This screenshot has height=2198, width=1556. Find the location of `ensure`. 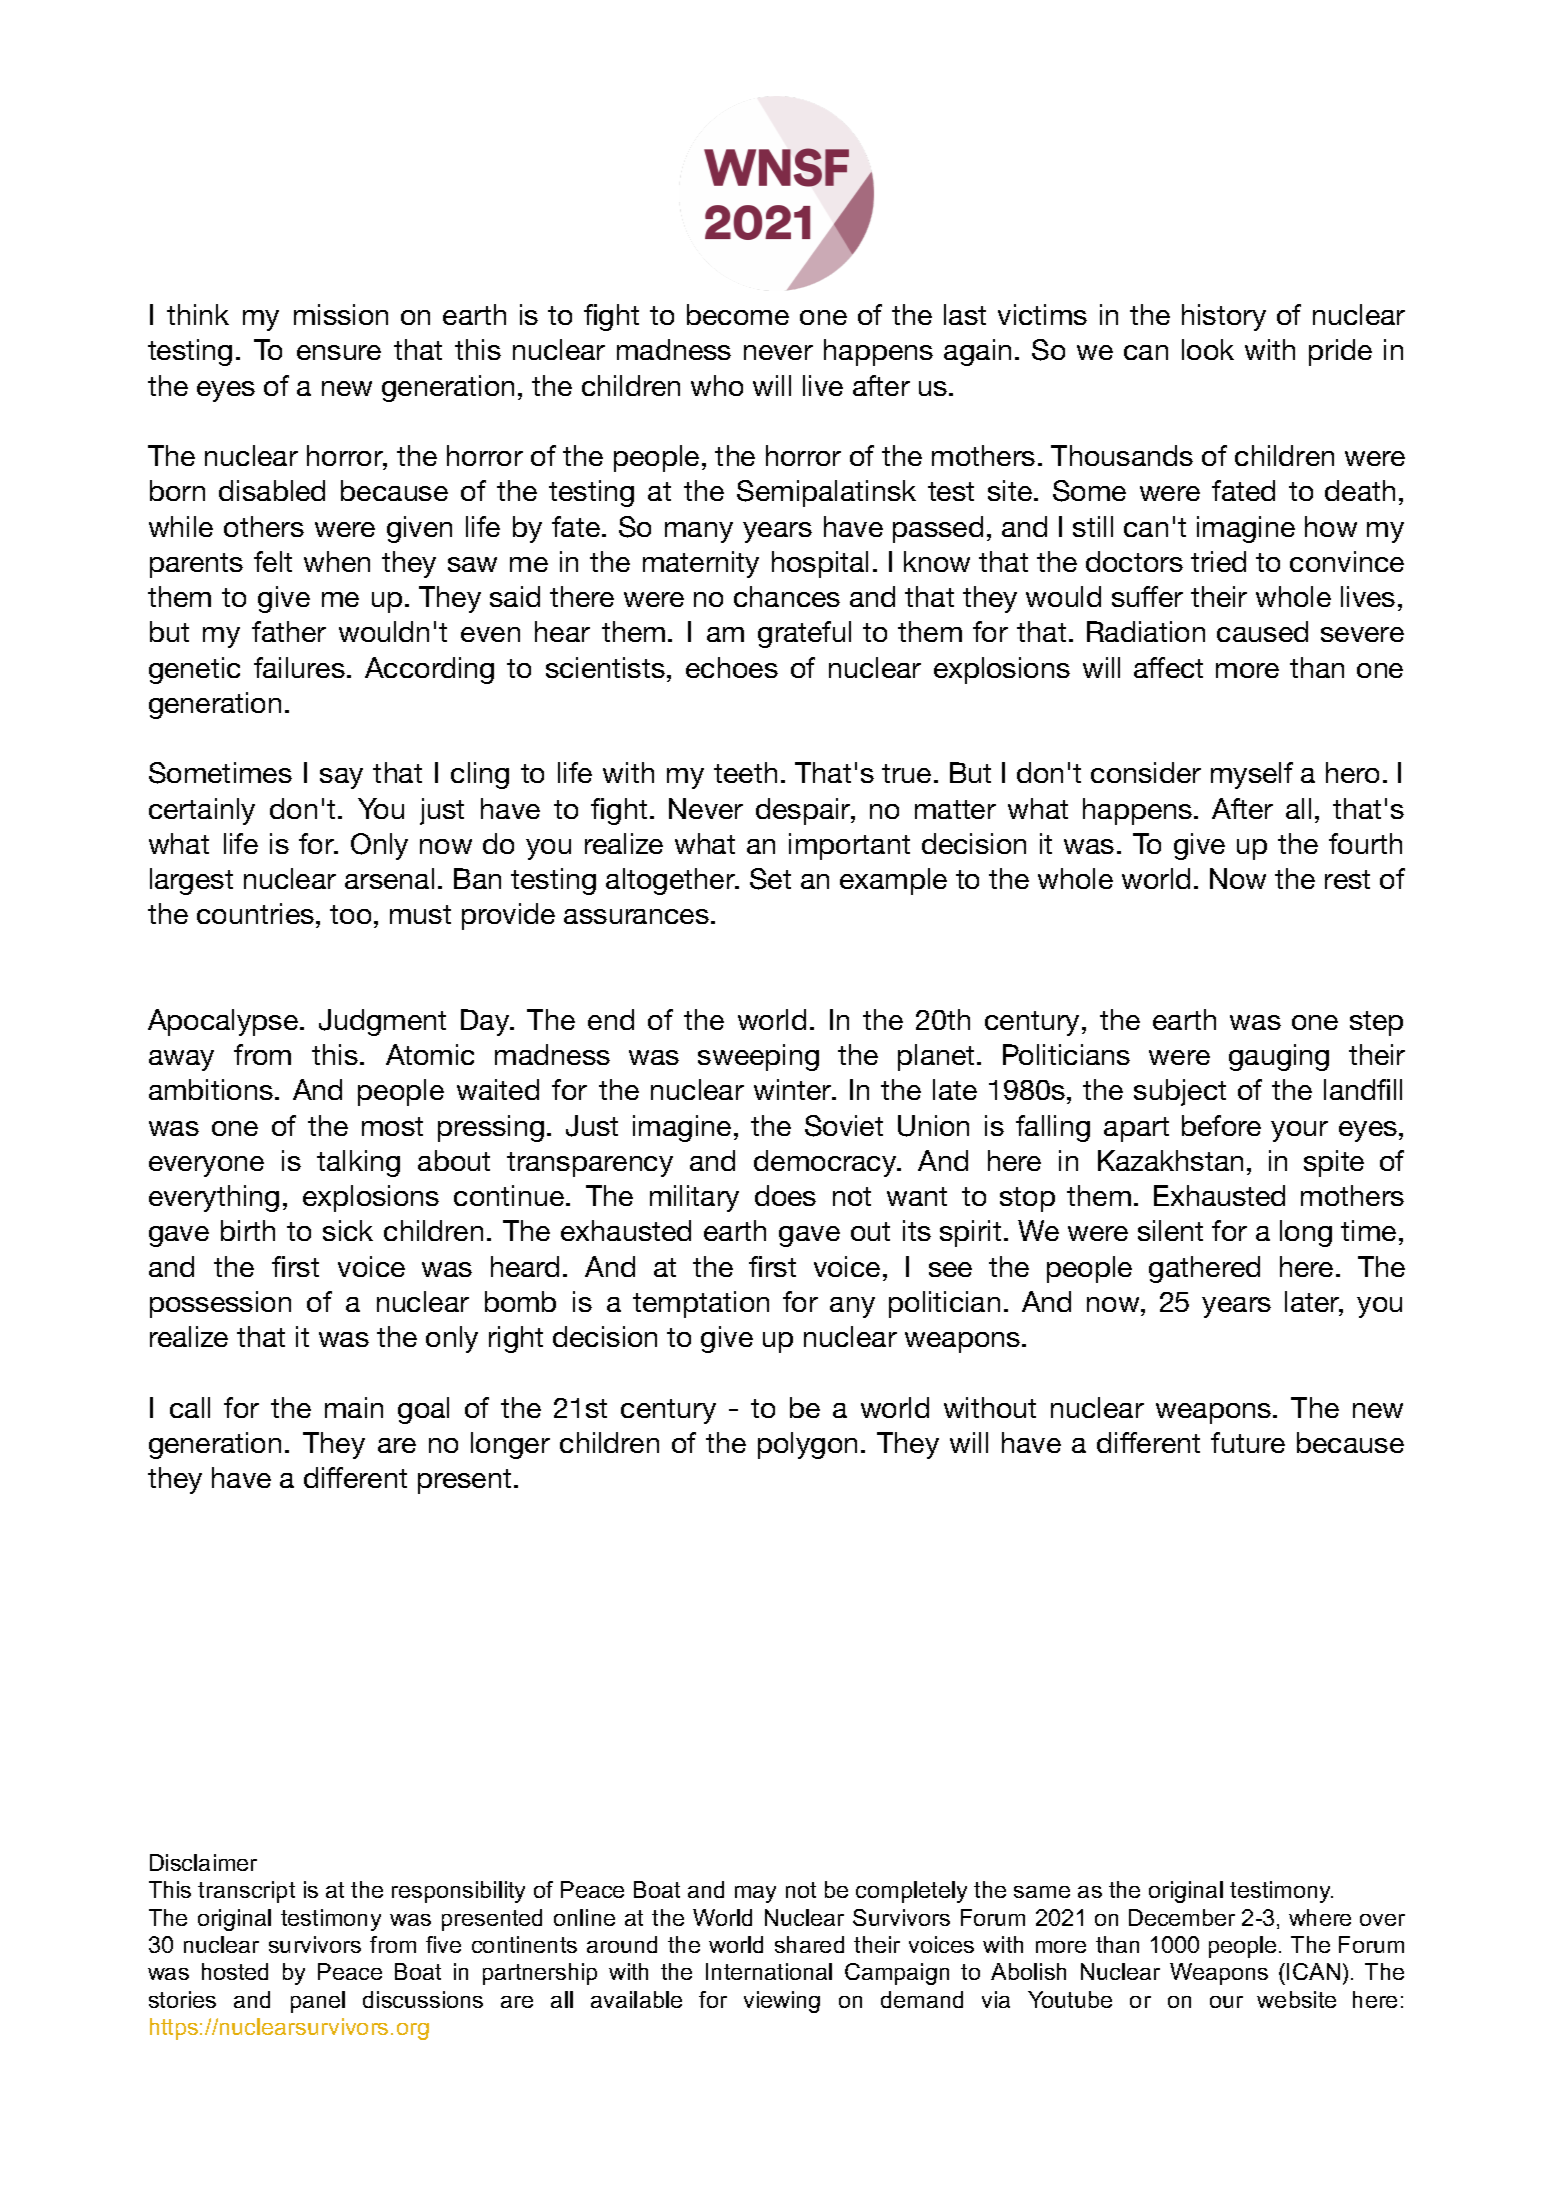

ensure is located at coordinates (339, 352).
